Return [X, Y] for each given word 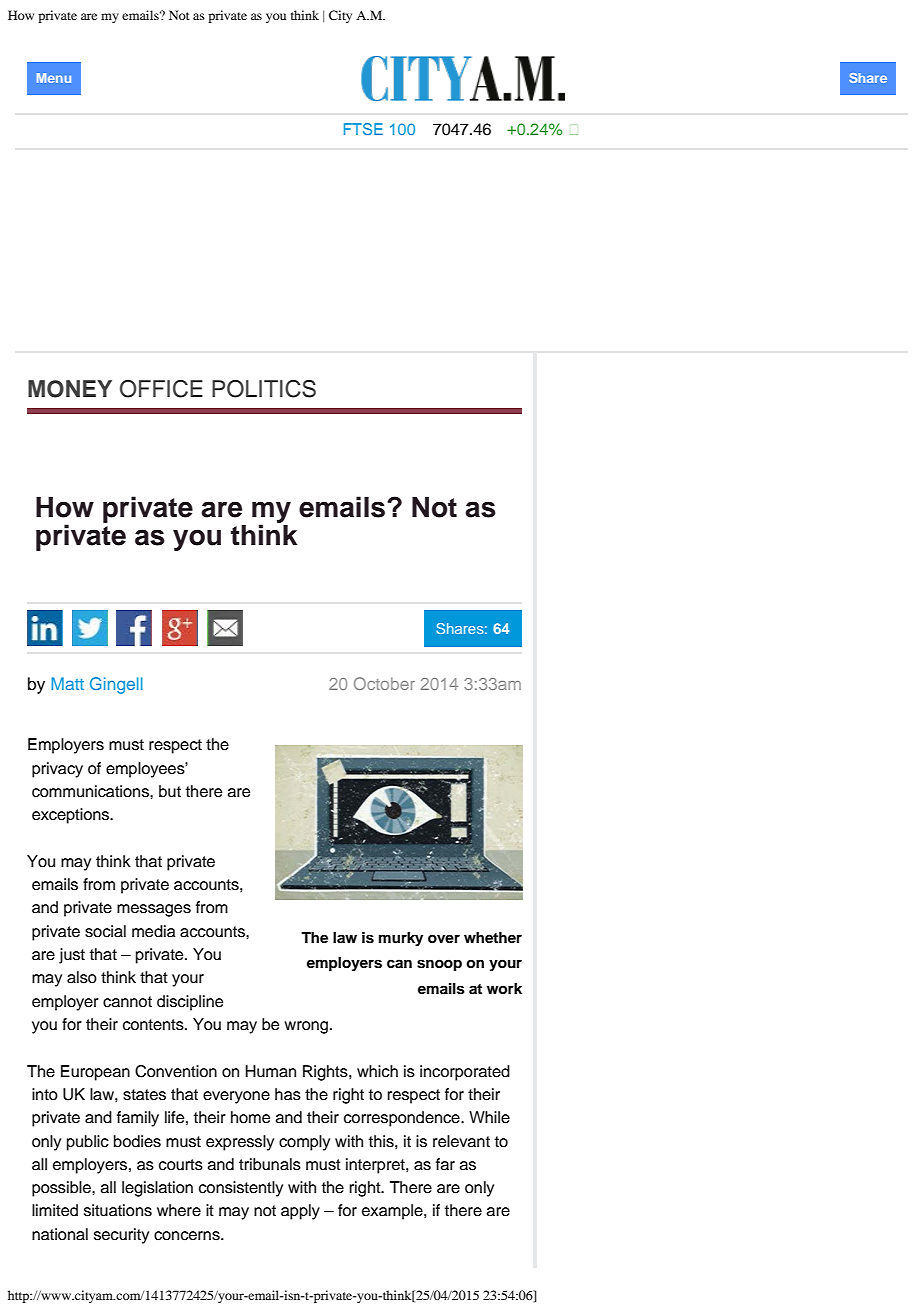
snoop [439, 965]
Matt [67, 683]
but [170, 791]
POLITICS [264, 389]
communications [91, 791]
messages [154, 910]
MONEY [70, 389]
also [82, 977]
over [444, 939]
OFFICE [161, 389]
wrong [307, 1027]
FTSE [363, 129]
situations [118, 1210]
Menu [54, 78]
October [384, 683]
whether [493, 937]
